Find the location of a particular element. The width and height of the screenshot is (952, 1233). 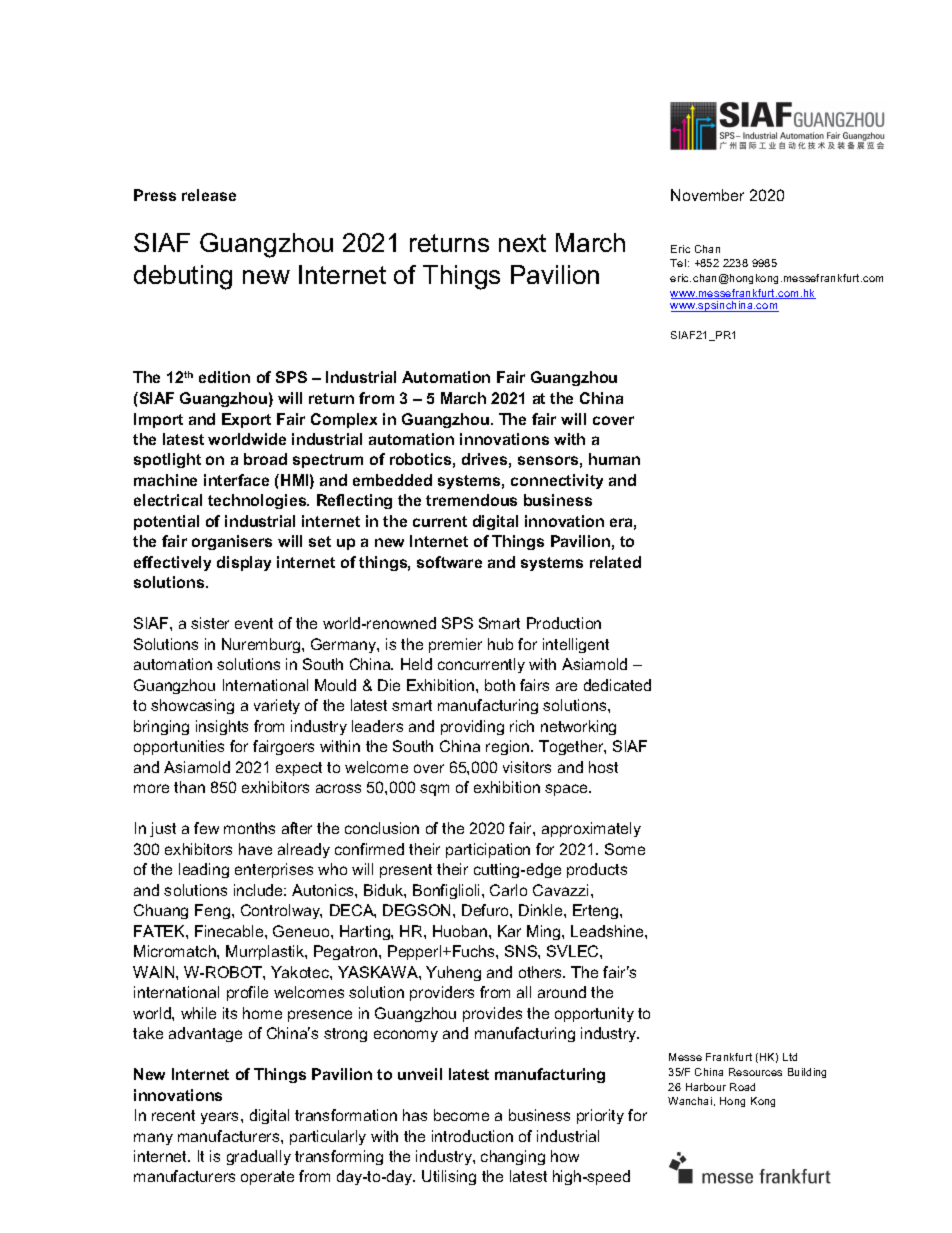

next is located at coordinates (522, 243).
